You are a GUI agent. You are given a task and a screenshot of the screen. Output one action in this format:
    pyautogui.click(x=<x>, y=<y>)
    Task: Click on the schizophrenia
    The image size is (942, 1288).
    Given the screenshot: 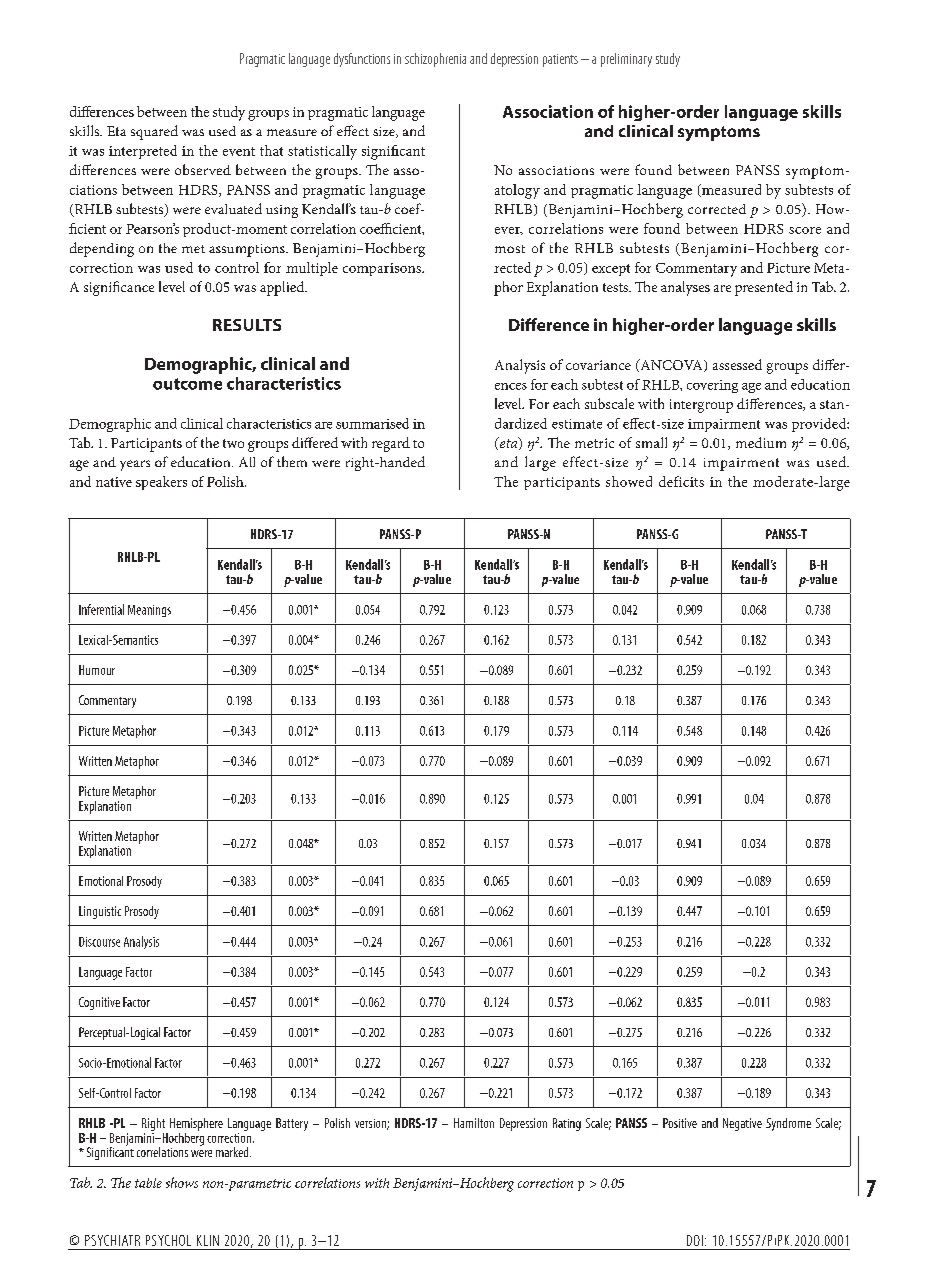 What is the action you would take?
    pyautogui.click(x=435, y=60)
